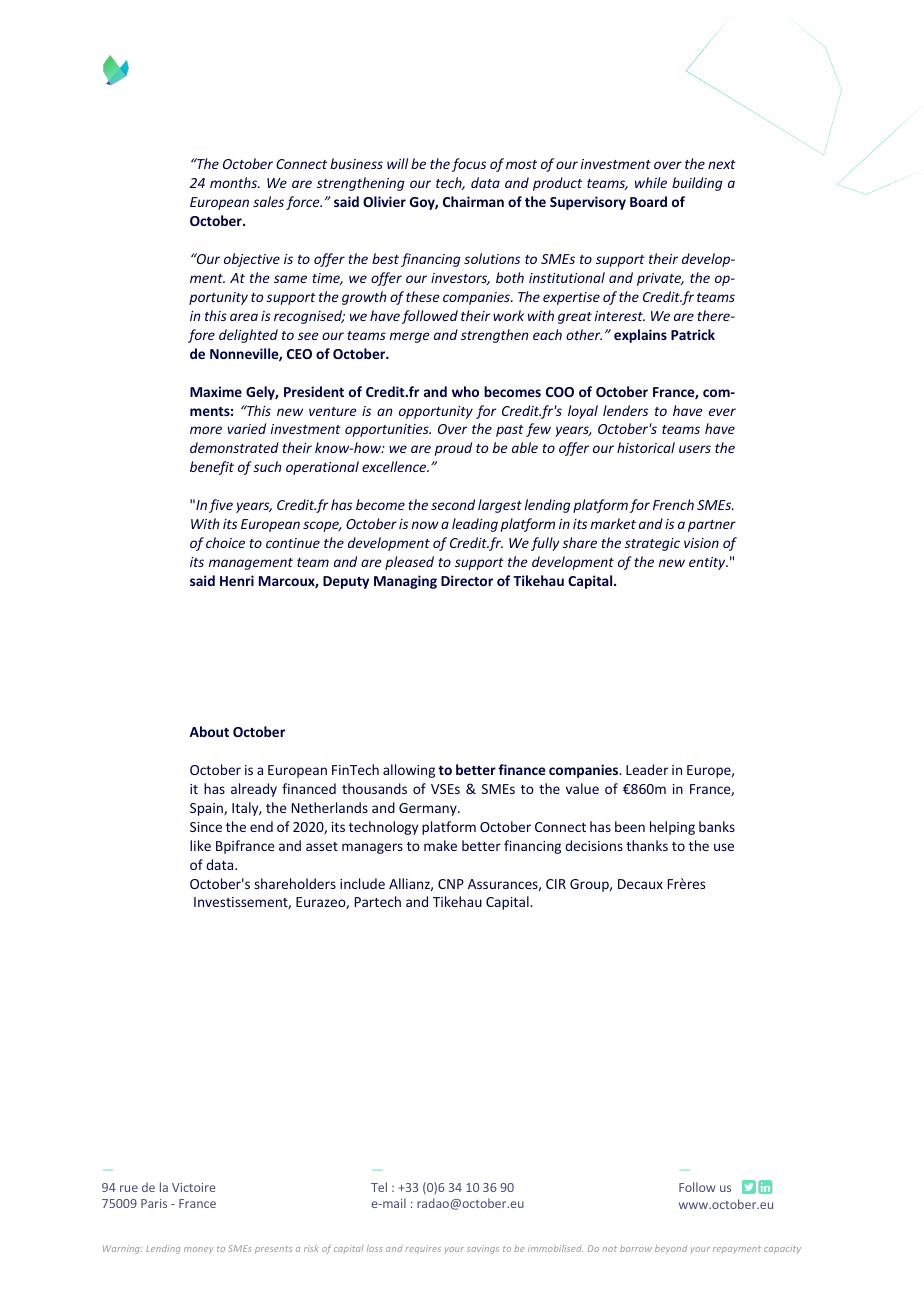 This page has height=1308, width=924. Describe the element at coordinates (467, 580) in the page. I see `Director` at that location.
